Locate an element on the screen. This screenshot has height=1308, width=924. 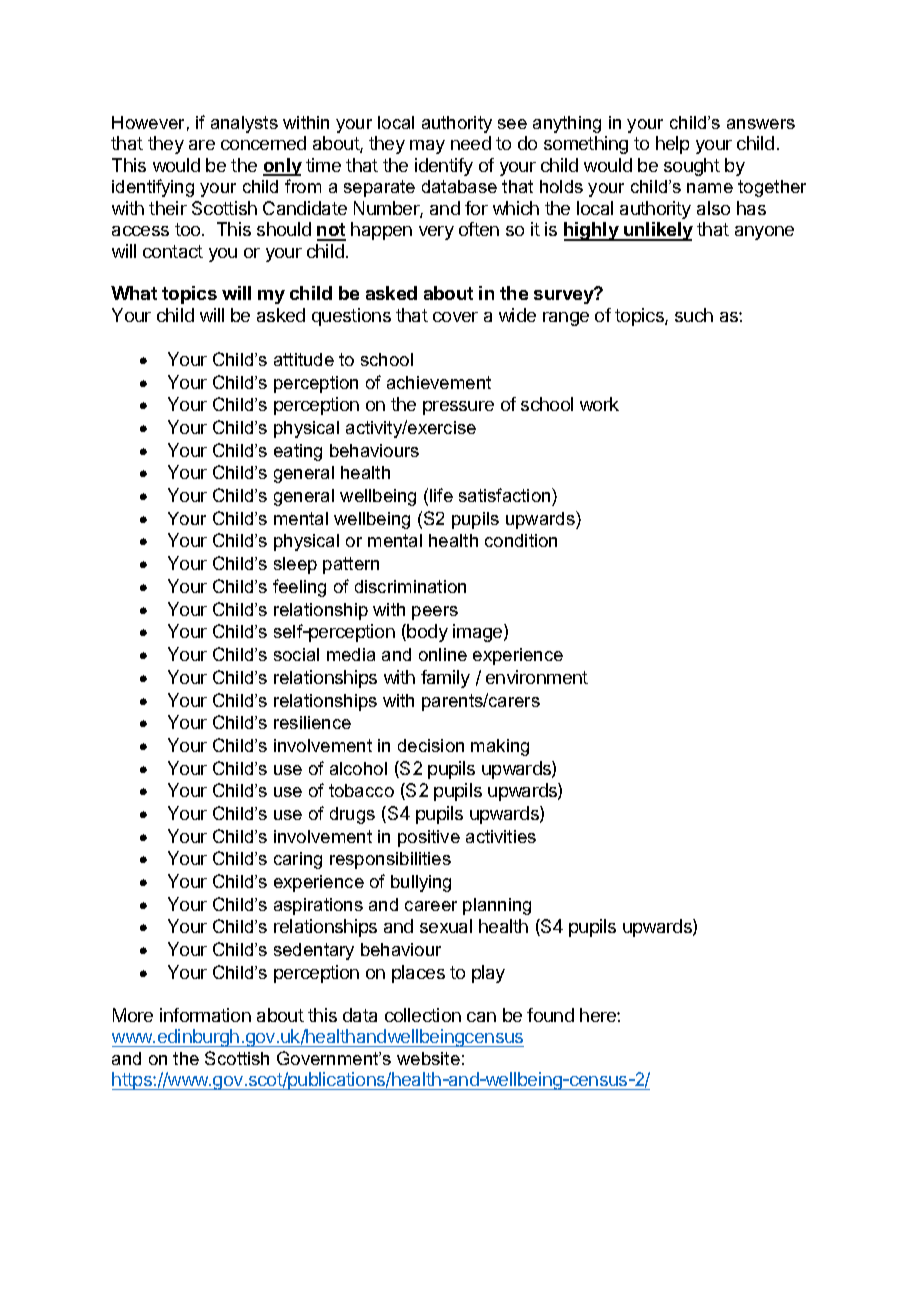
found is located at coordinates (550, 1015).
